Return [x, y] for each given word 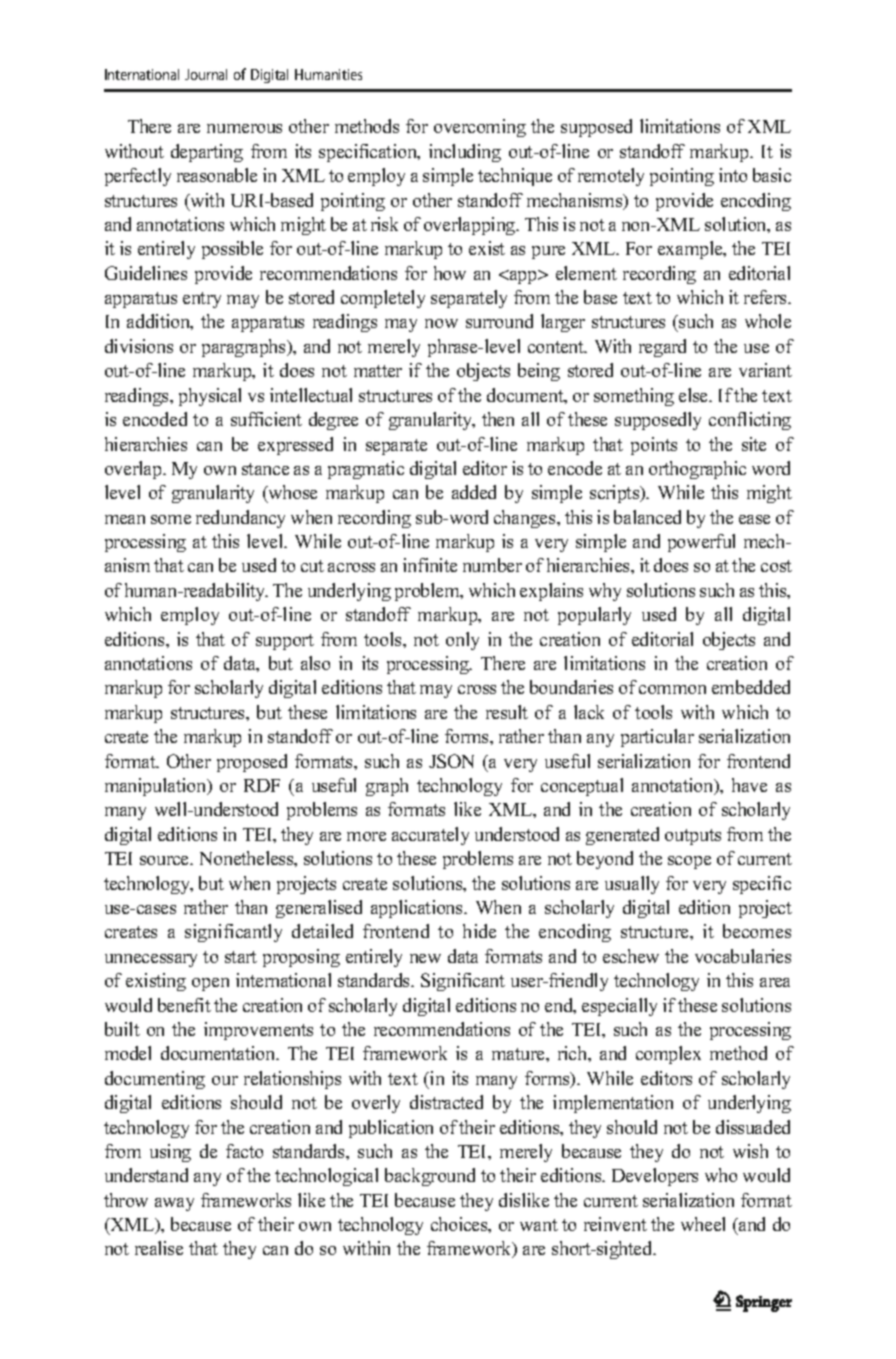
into [733, 175]
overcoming [480, 128]
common [672, 689]
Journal [206, 74]
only [462, 641]
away [174, 1204]
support [285, 642]
